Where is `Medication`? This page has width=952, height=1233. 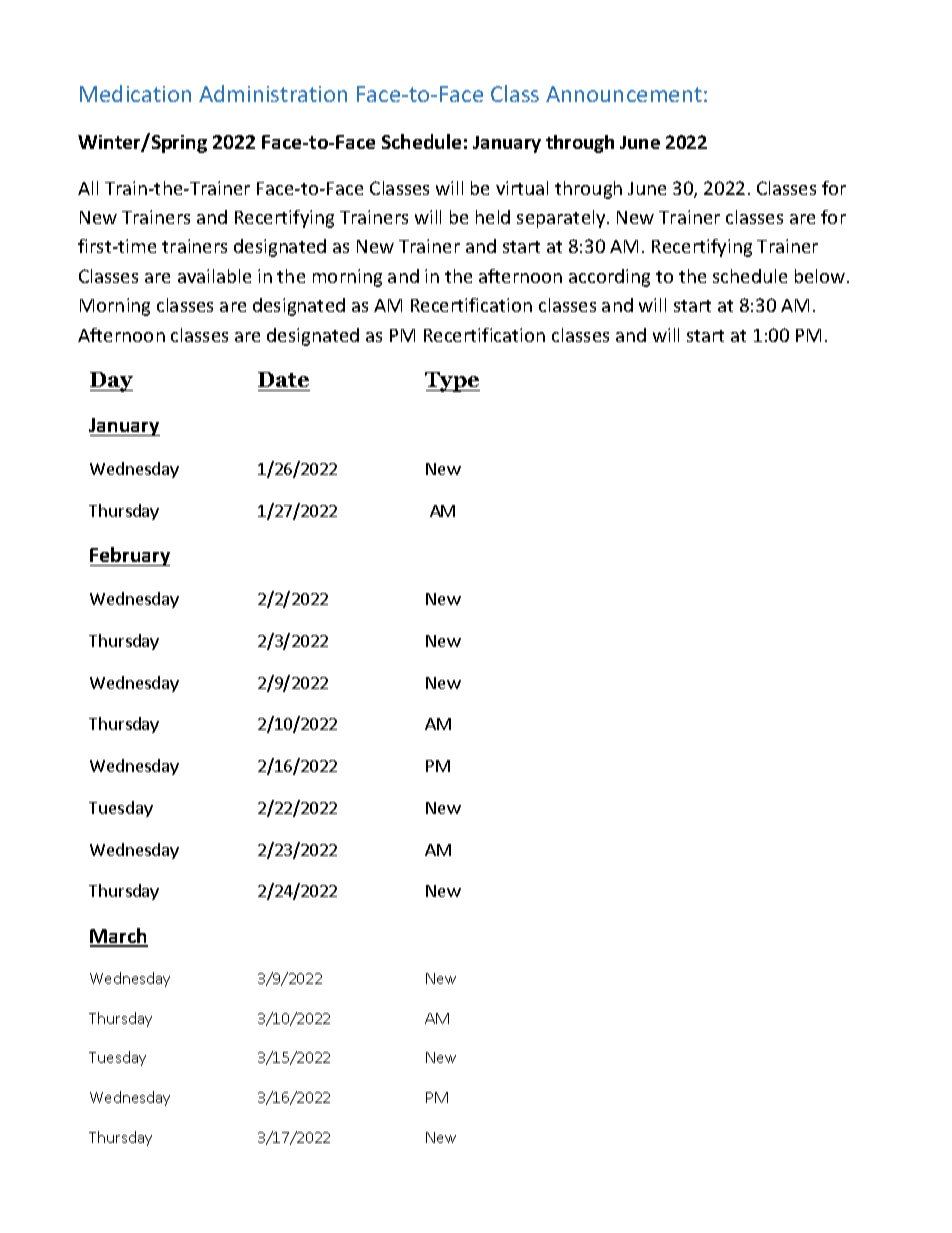 Medication is located at coordinates (135, 93).
